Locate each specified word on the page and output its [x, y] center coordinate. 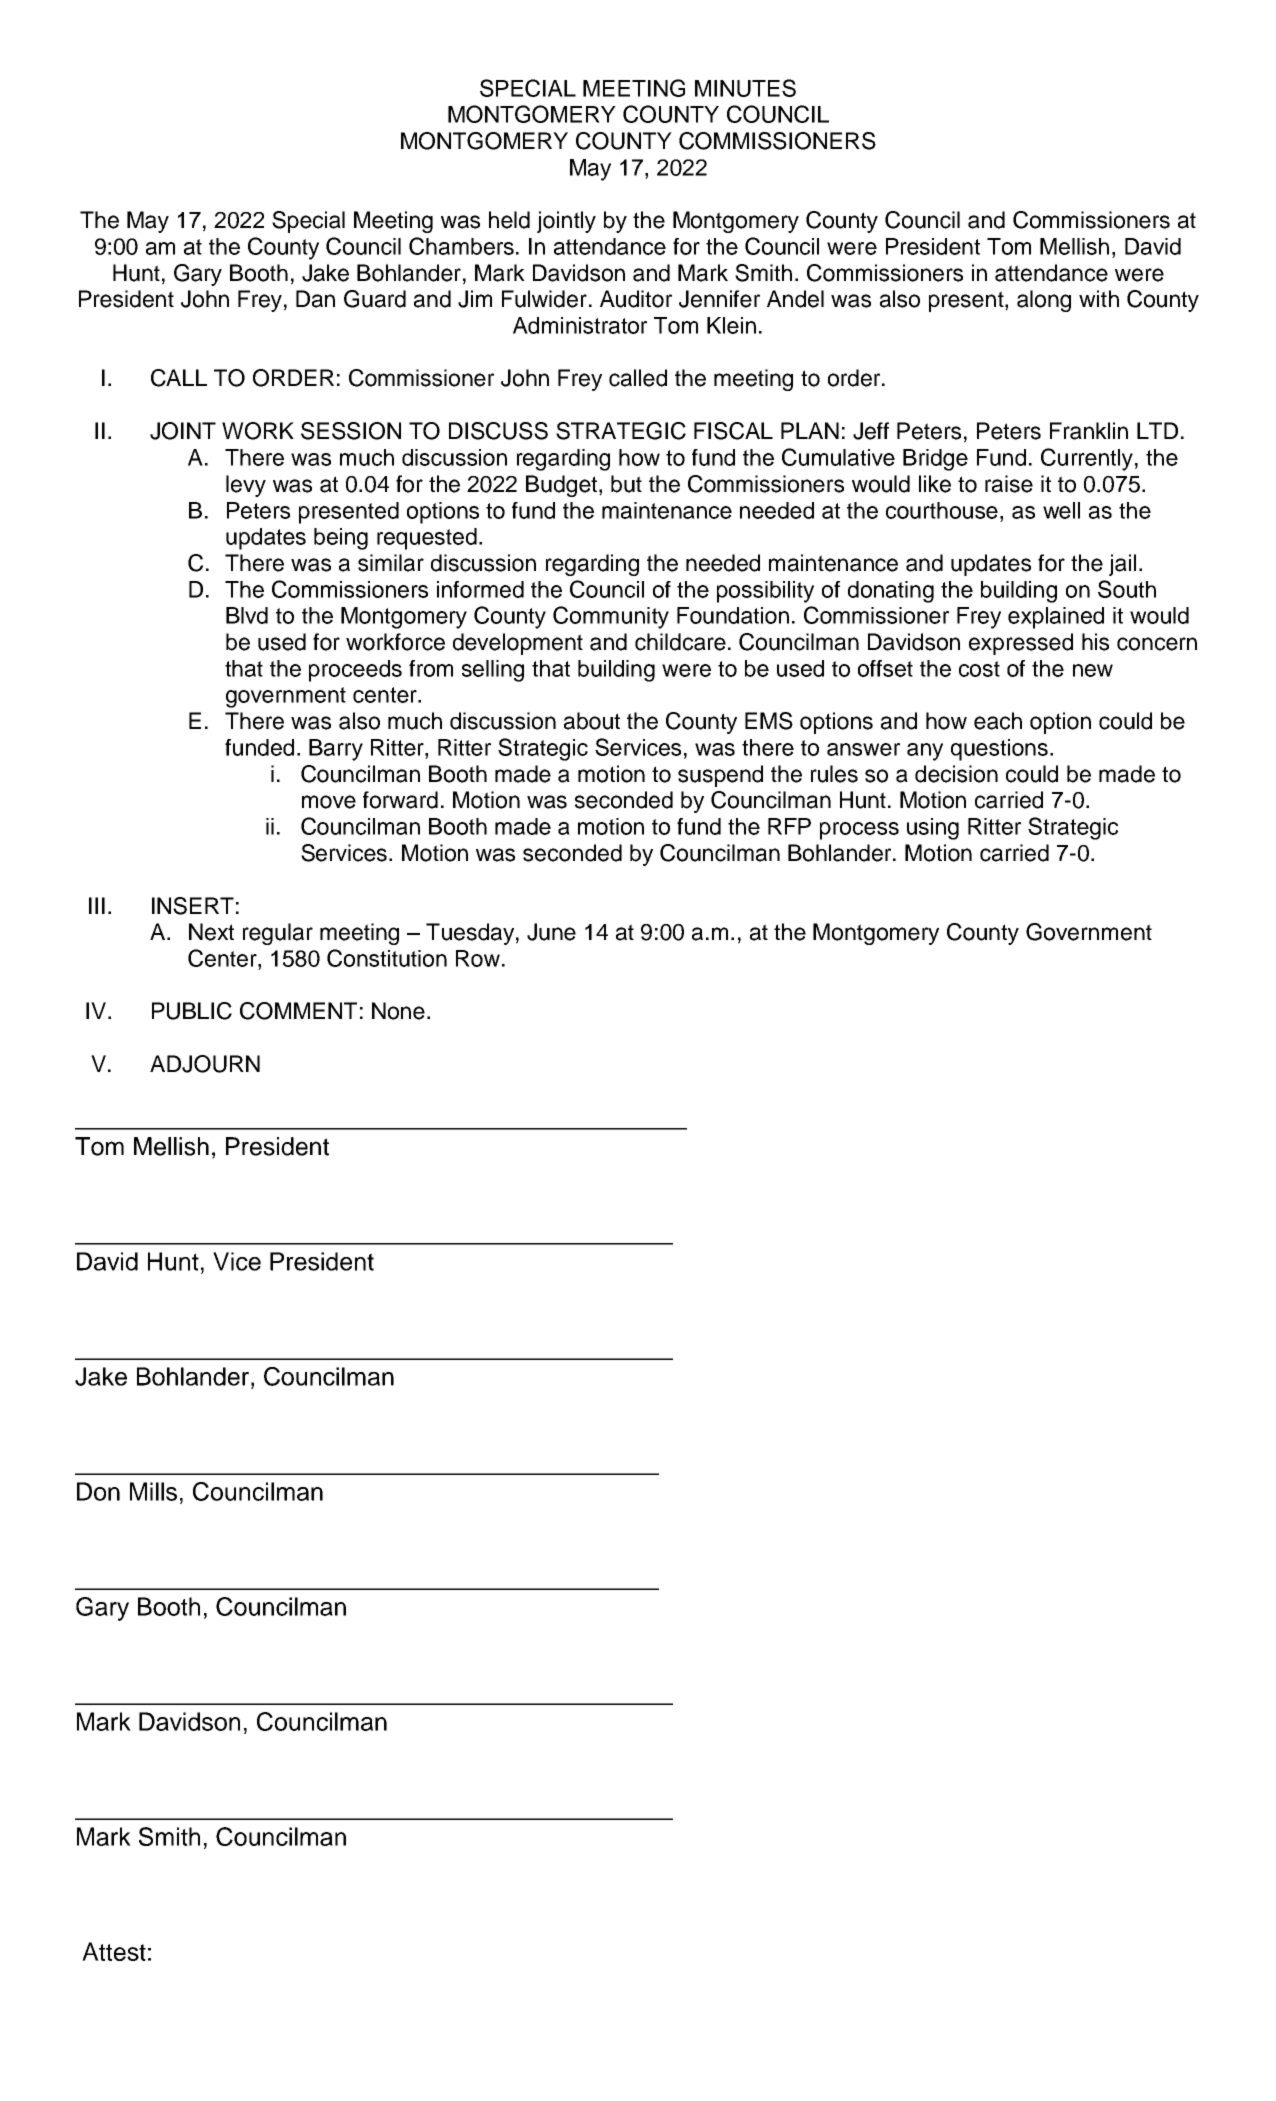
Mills [153, 1491]
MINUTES [745, 88]
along [1044, 301]
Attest [114, 1951]
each [998, 721]
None [398, 1011]
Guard [375, 299]
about [592, 721]
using [933, 829]
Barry [336, 750]
